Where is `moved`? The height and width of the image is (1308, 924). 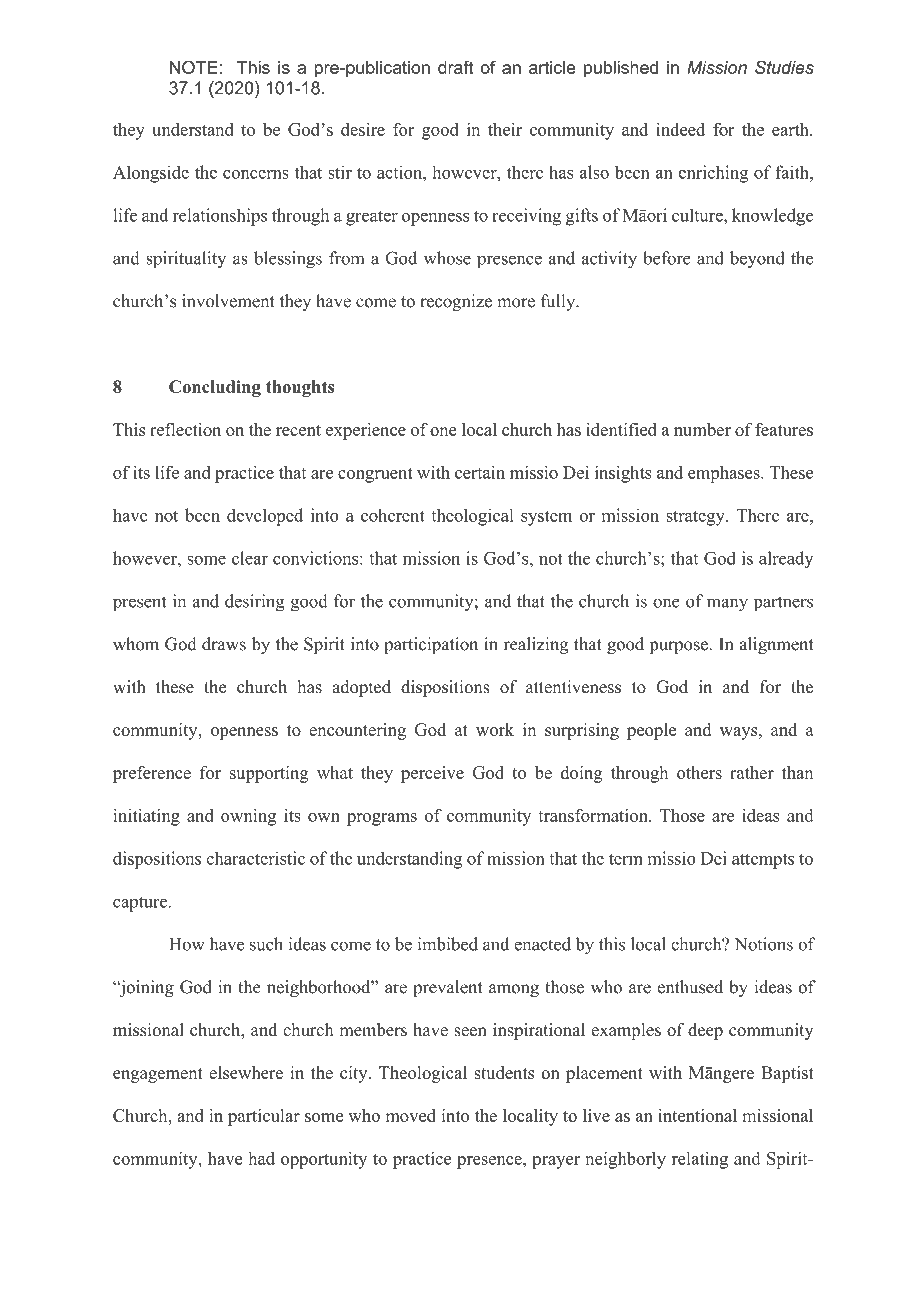
moved is located at coordinates (410, 1115).
